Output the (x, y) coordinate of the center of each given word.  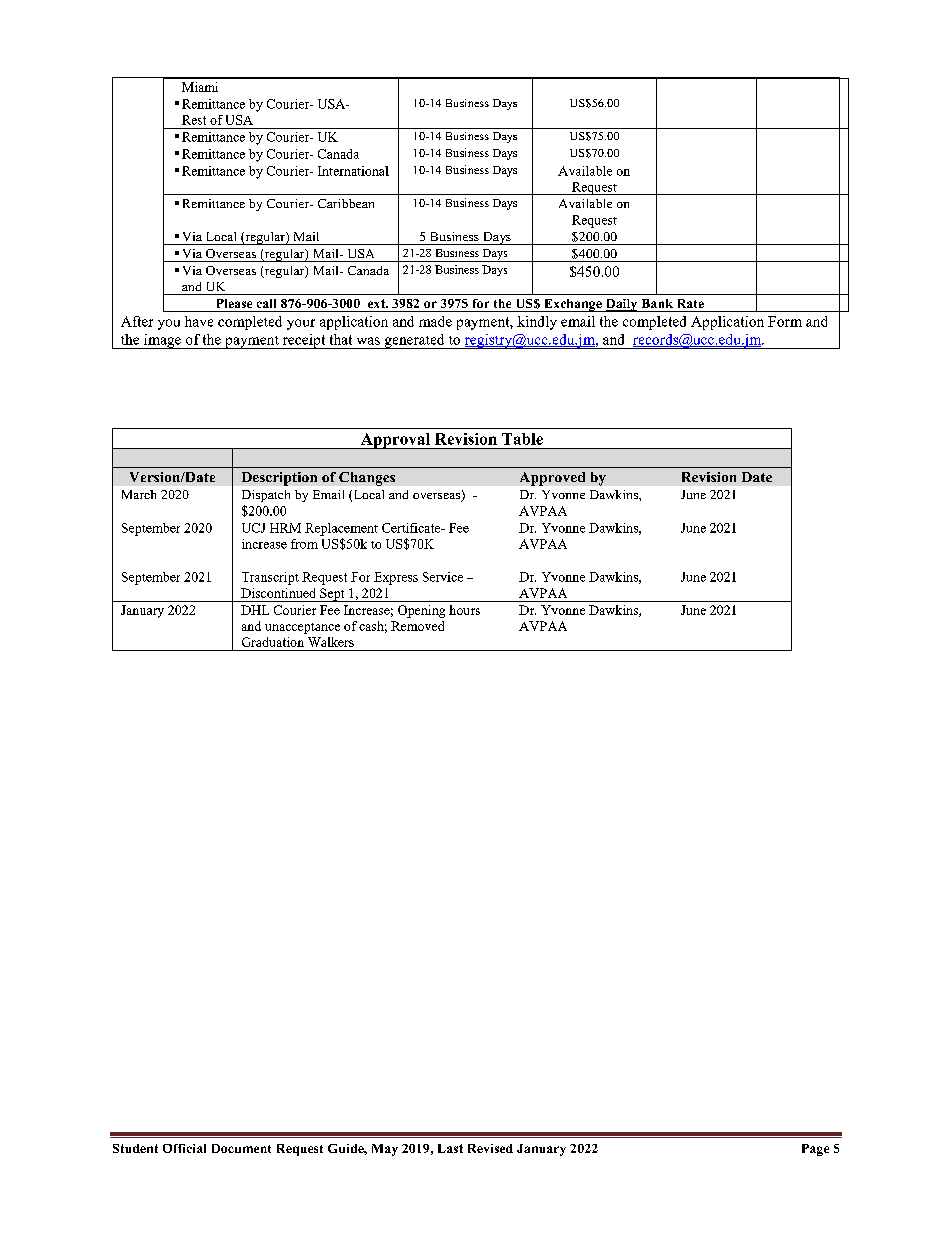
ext (377, 303)
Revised (490, 1148)
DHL (255, 610)
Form (785, 321)
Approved (552, 479)
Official (184, 1148)
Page (815, 1150)
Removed (417, 626)
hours (464, 610)
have (199, 321)
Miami (200, 87)
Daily (621, 305)
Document (241, 1148)
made (435, 321)
